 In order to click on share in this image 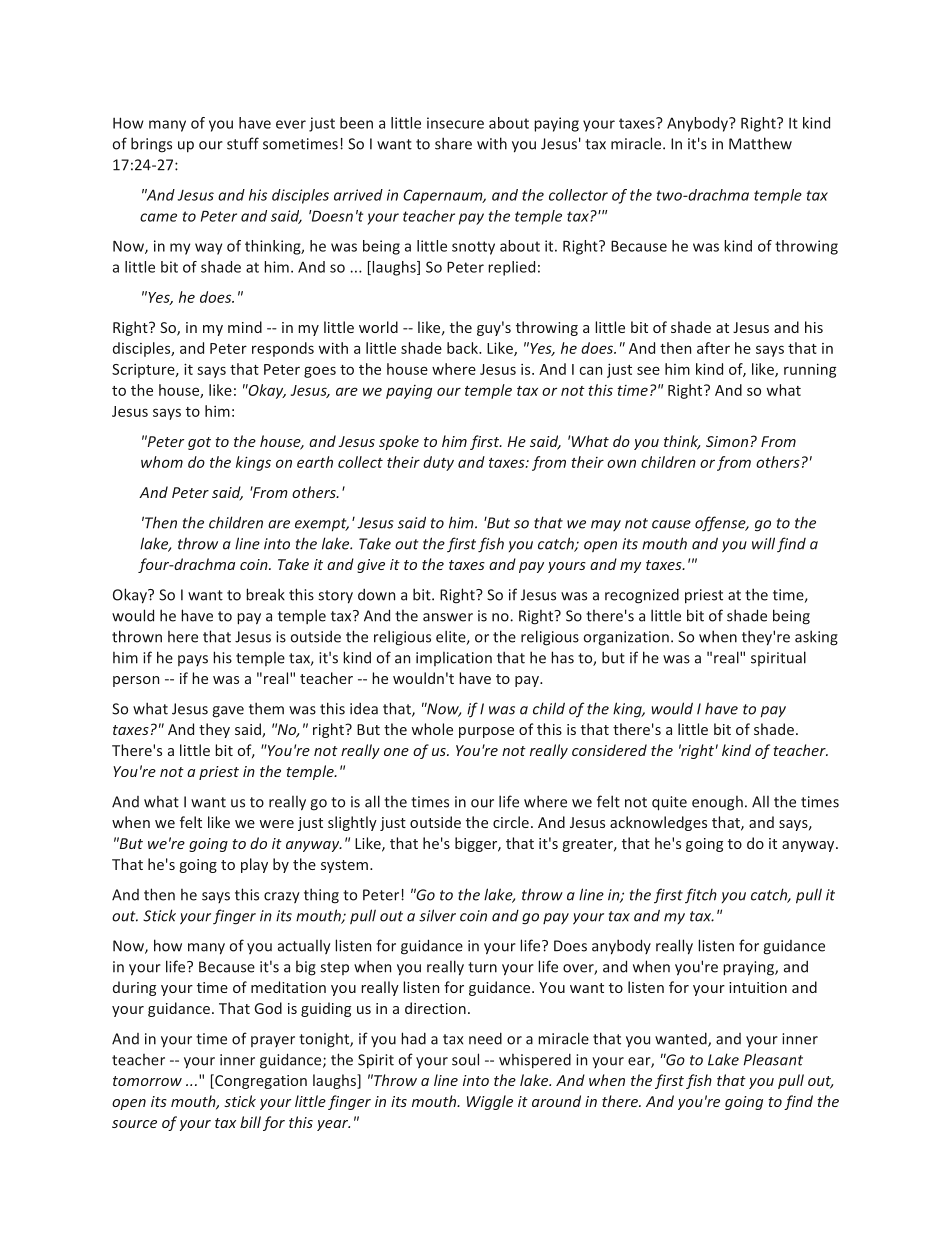, I will do `click(453, 143)`.
